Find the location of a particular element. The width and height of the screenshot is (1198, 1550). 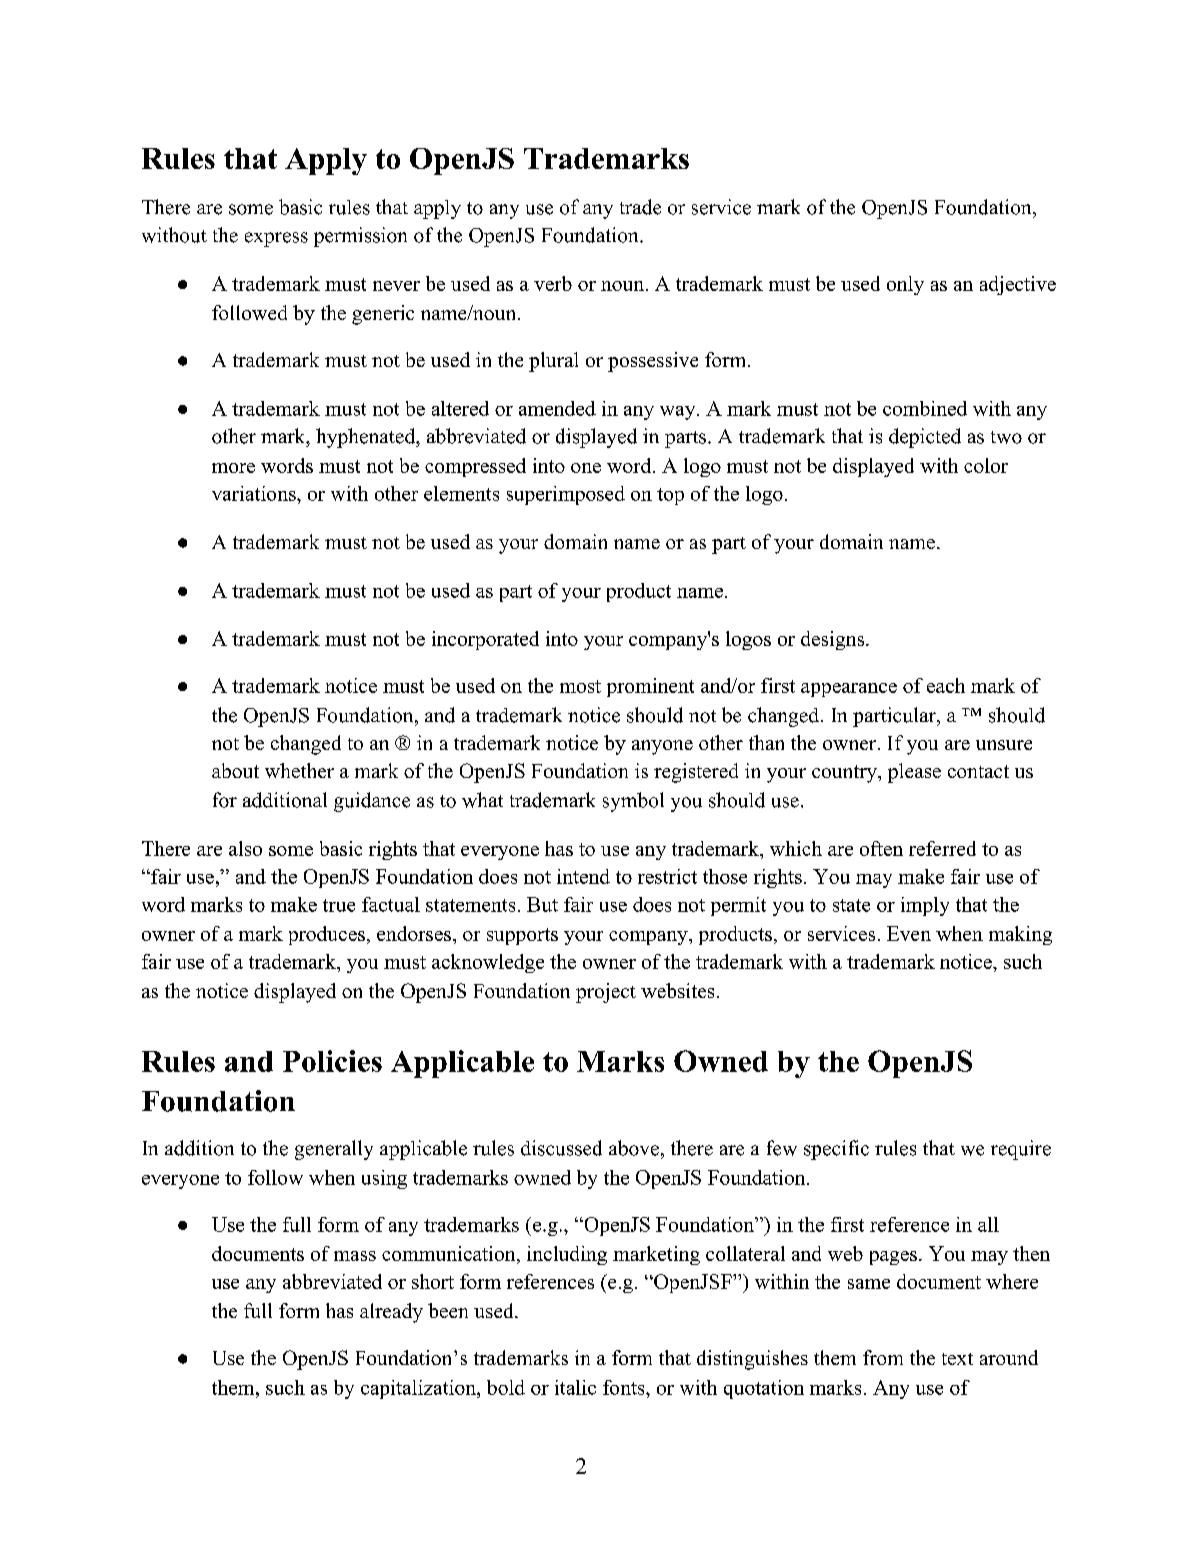

referred is located at coordinates (942, 848).
